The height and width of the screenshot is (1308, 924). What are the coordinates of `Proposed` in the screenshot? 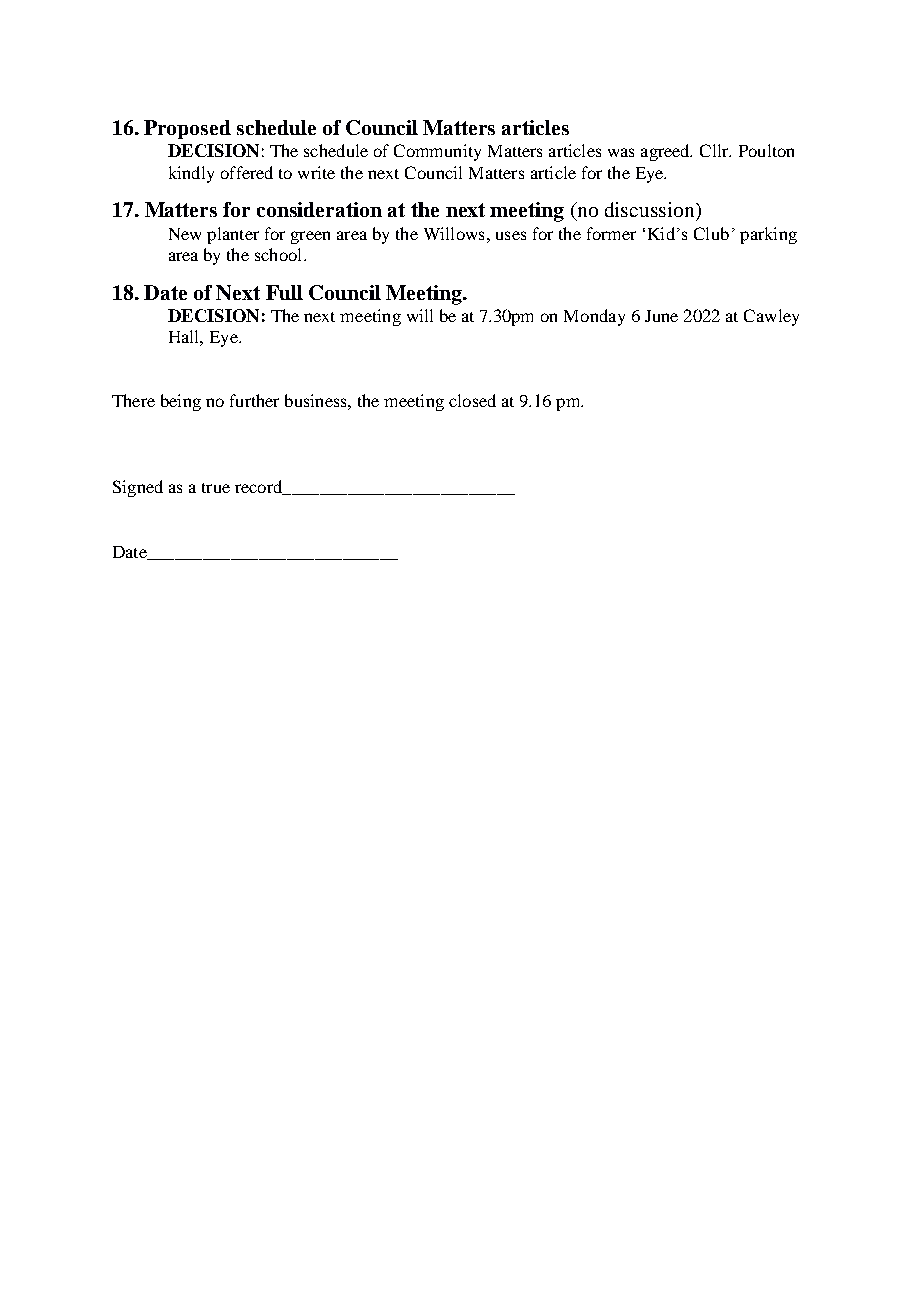 It's located at (187, 129).
